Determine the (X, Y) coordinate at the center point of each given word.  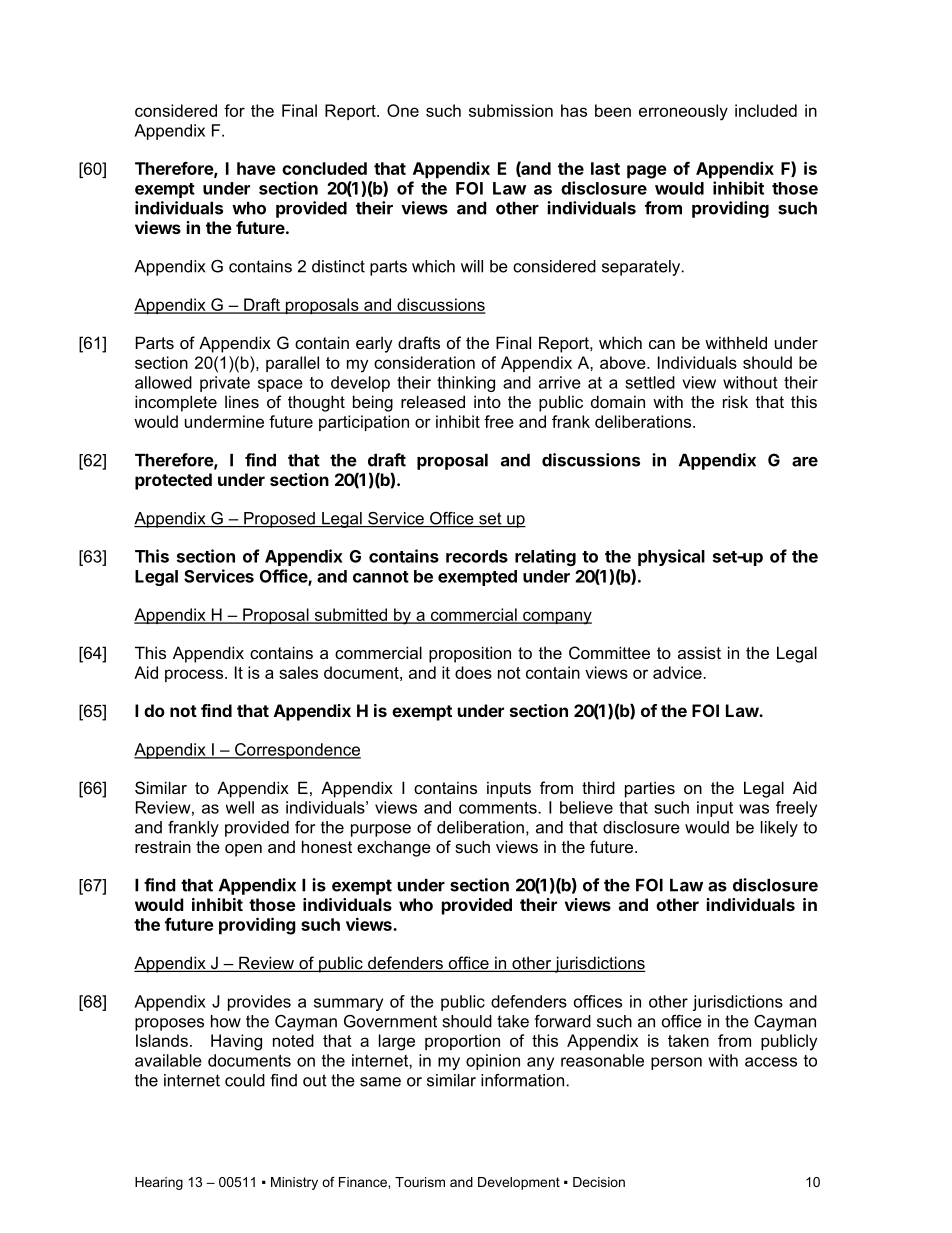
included (766, 110)
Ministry (294, 1183)
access (771, 1062)
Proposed (279, 520)
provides (259, 1003)
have (256, 168)
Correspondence (297, 751)
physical (671, 557)
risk (735, 401)
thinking (466, 384)
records (477, 556)
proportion (462, 1042)
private (225, 384)
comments (499, 808)
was (754, 809)
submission (511, 110)
